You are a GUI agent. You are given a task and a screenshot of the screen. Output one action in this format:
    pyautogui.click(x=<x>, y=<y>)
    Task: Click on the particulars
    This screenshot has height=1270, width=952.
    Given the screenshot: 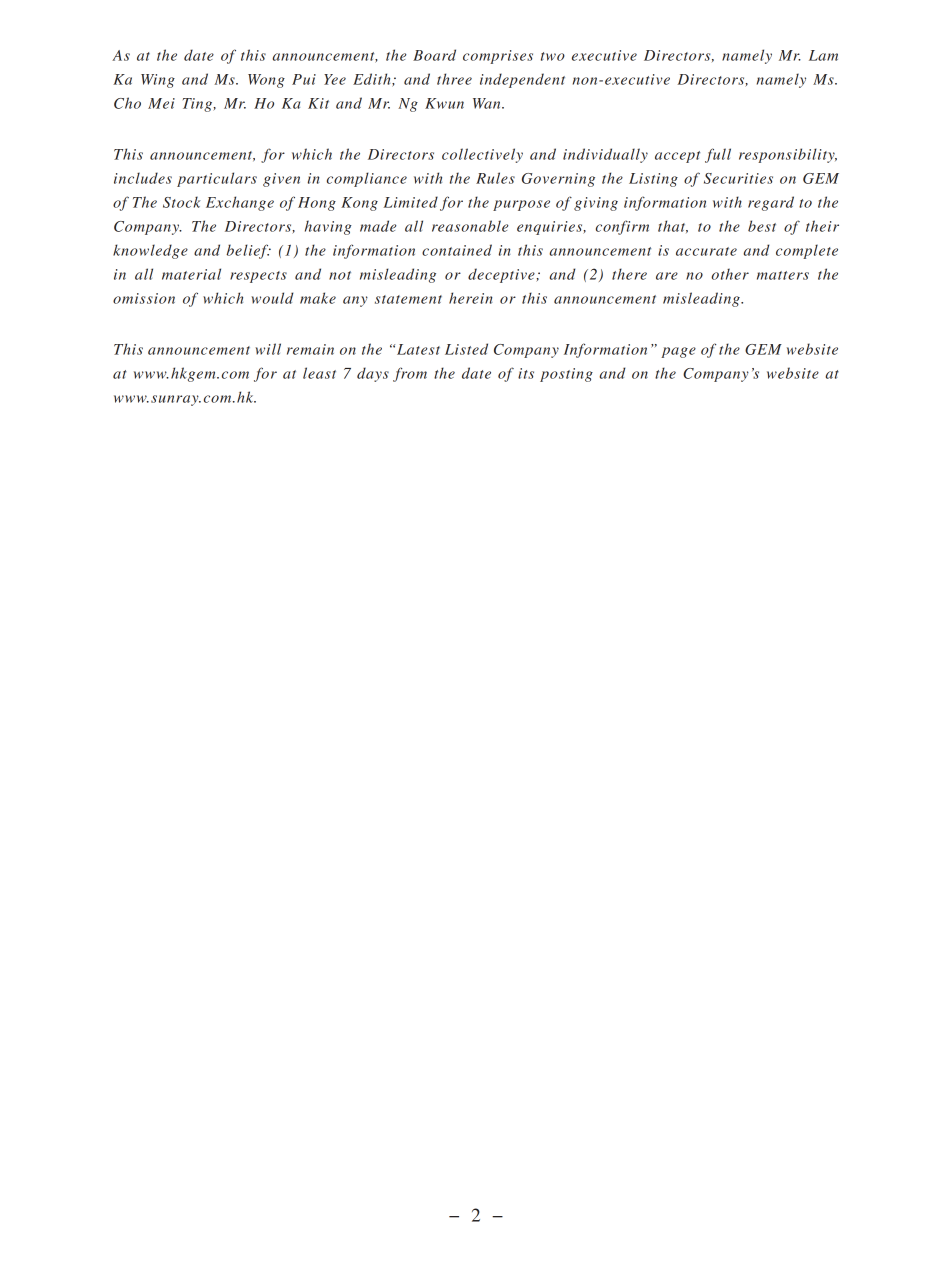 What is the action you would take?
    pyautogui.click(x=217, y=179)
